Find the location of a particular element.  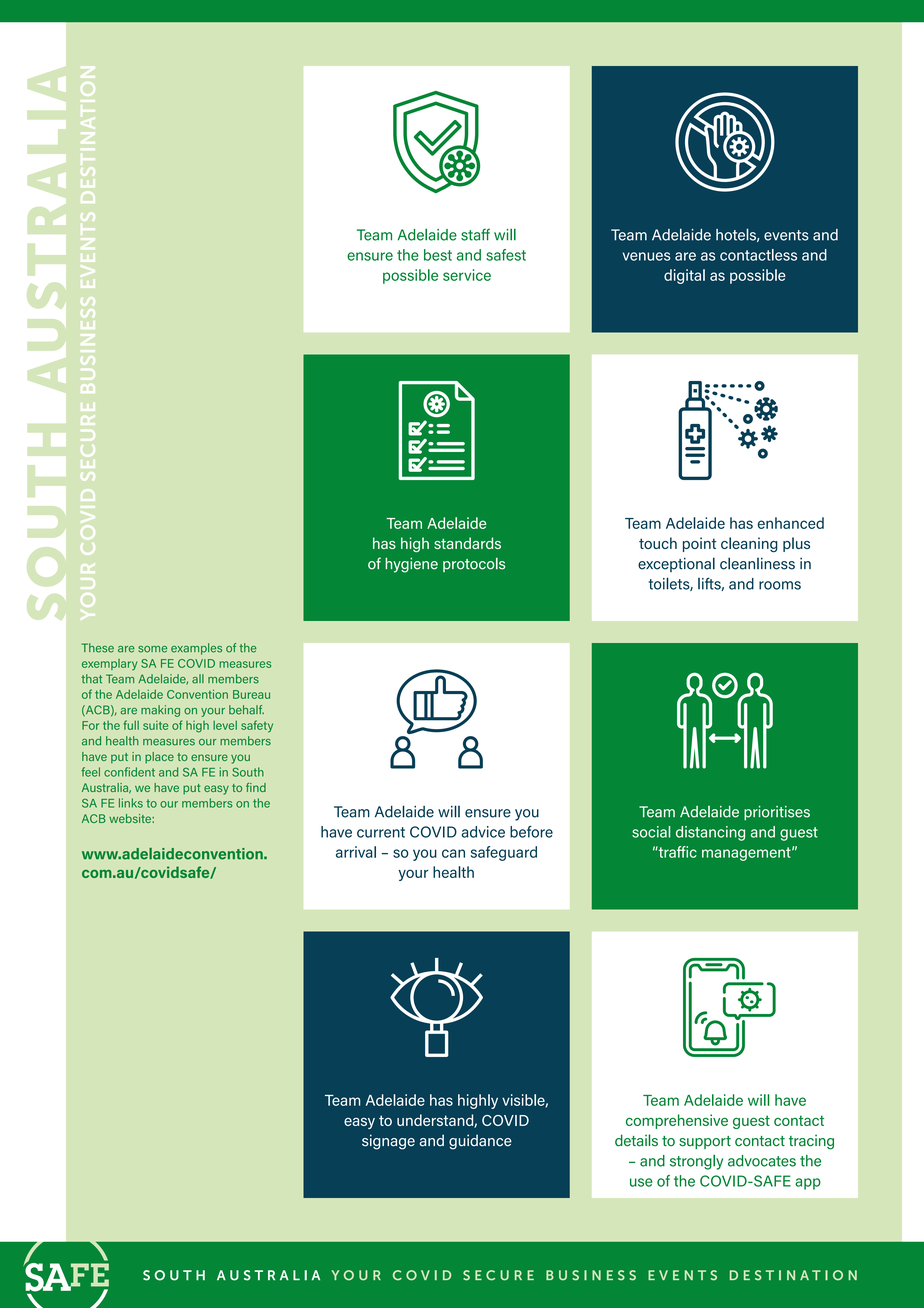

service is located at coordinates (467, 275).
